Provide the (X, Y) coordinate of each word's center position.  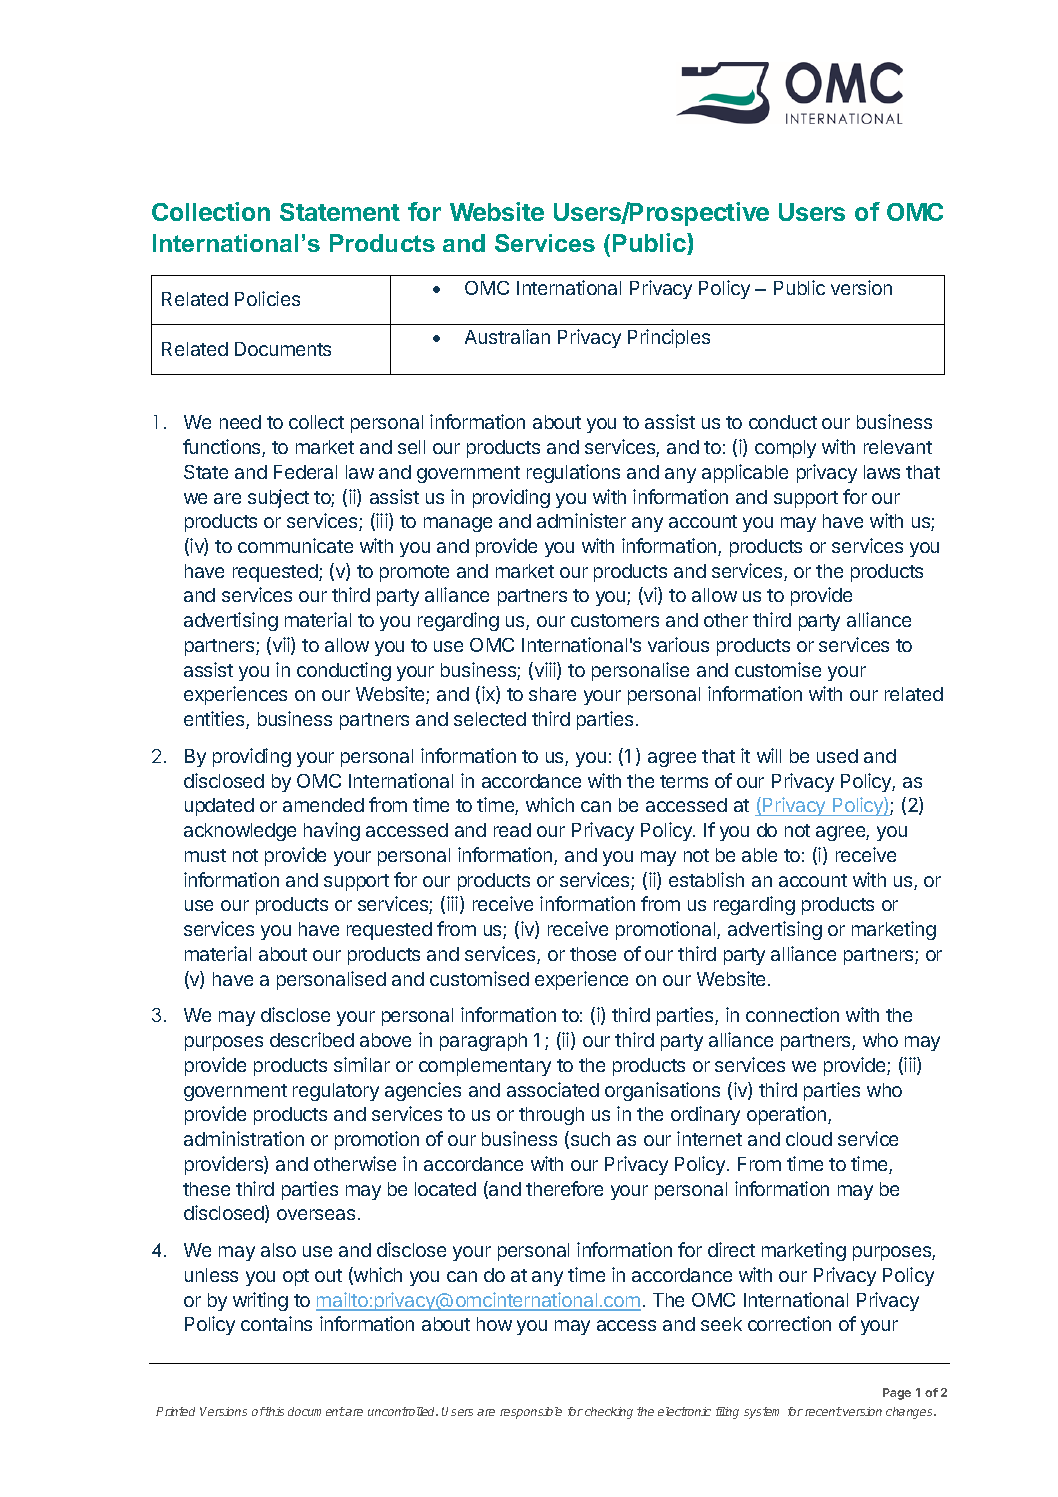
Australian (507, 336)
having (332, 831)
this (274, 1411)
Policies (267, 298)
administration (244, 1138)
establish (706, 879)
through (551, 1116)
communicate (295, 545)
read (512, 830)
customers (615, 620)
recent (823, 1411)
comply (785, 449)
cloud (809, 1139)
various (678, 644)
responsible (531, 1413)
